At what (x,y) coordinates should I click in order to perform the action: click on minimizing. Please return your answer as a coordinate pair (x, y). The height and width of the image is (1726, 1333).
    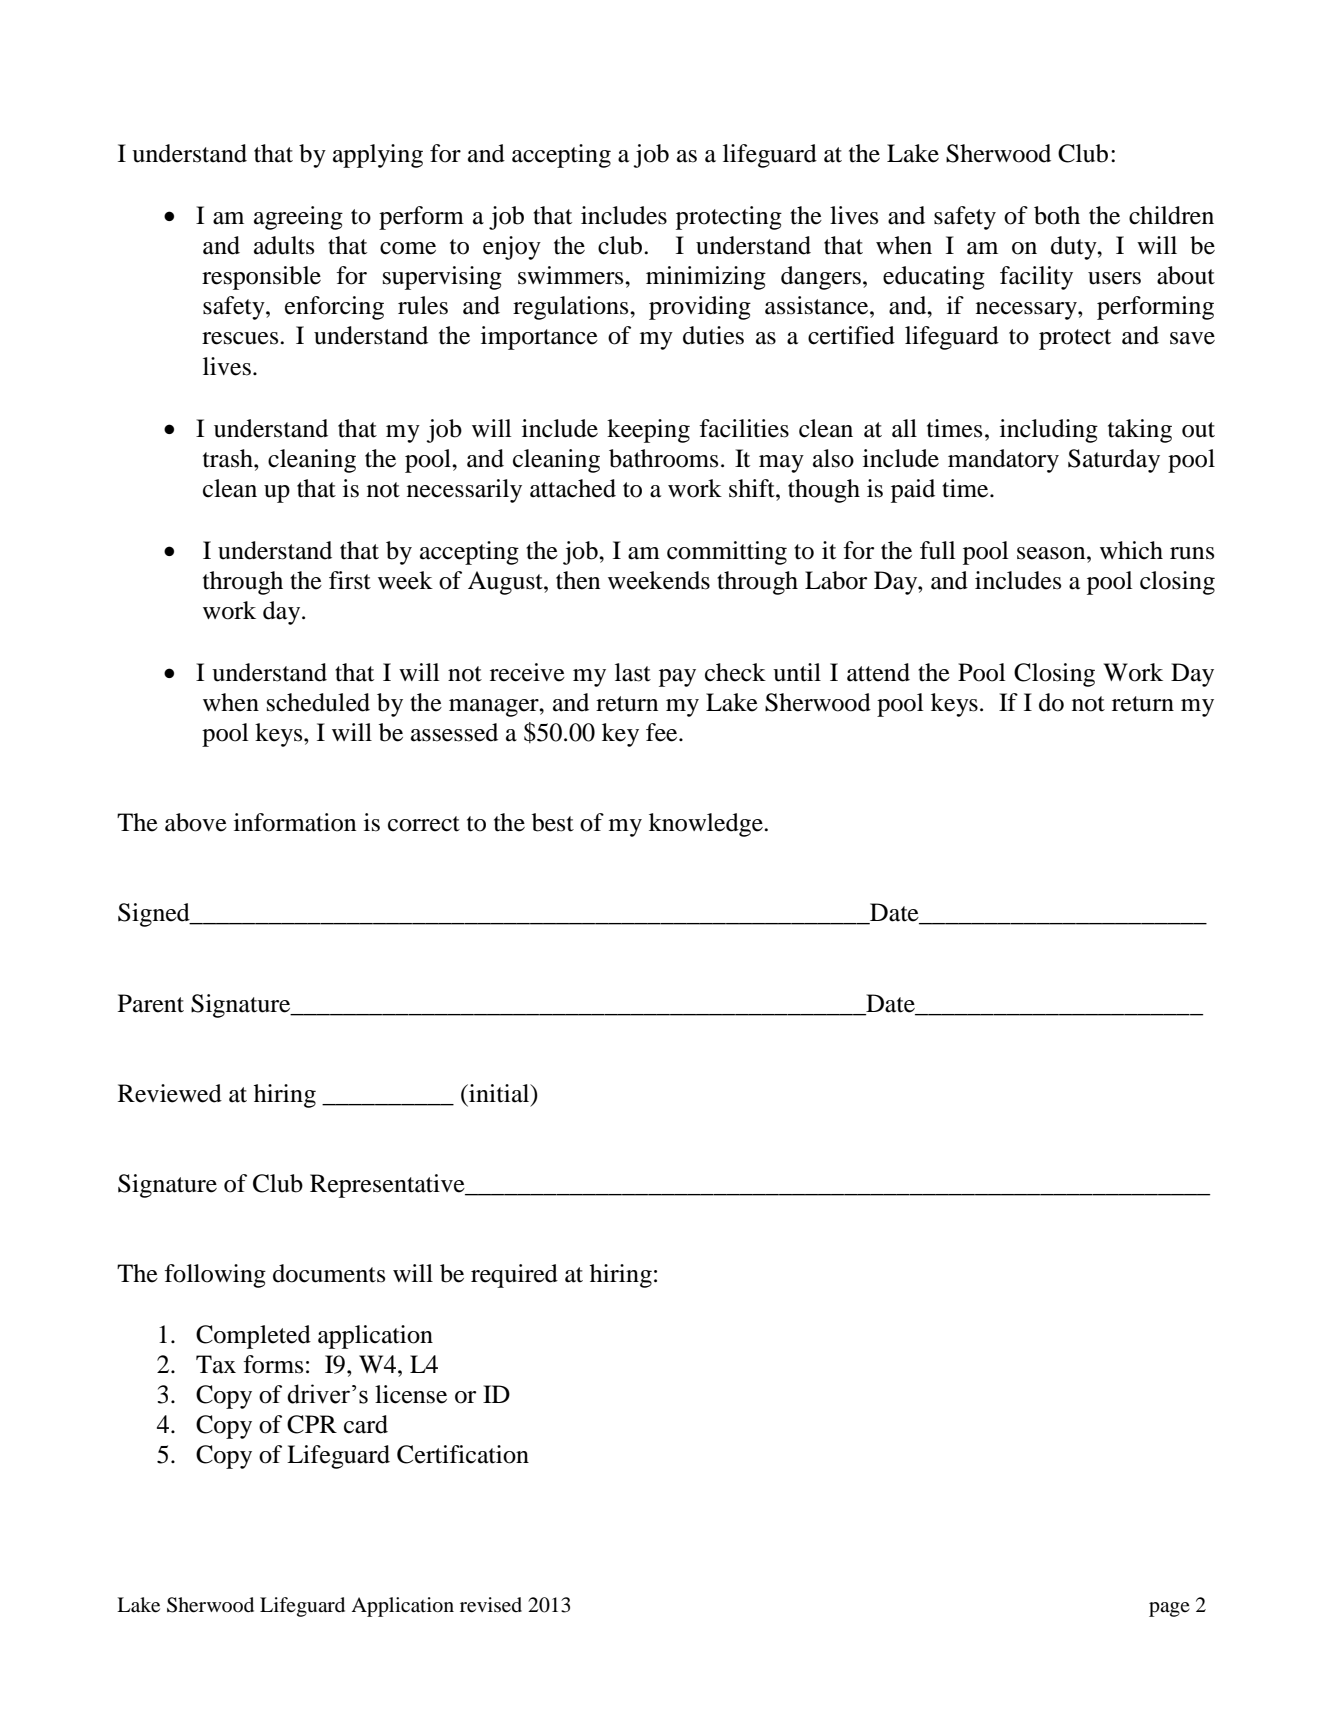
    Looking at the image, I should click on (706, 278).
